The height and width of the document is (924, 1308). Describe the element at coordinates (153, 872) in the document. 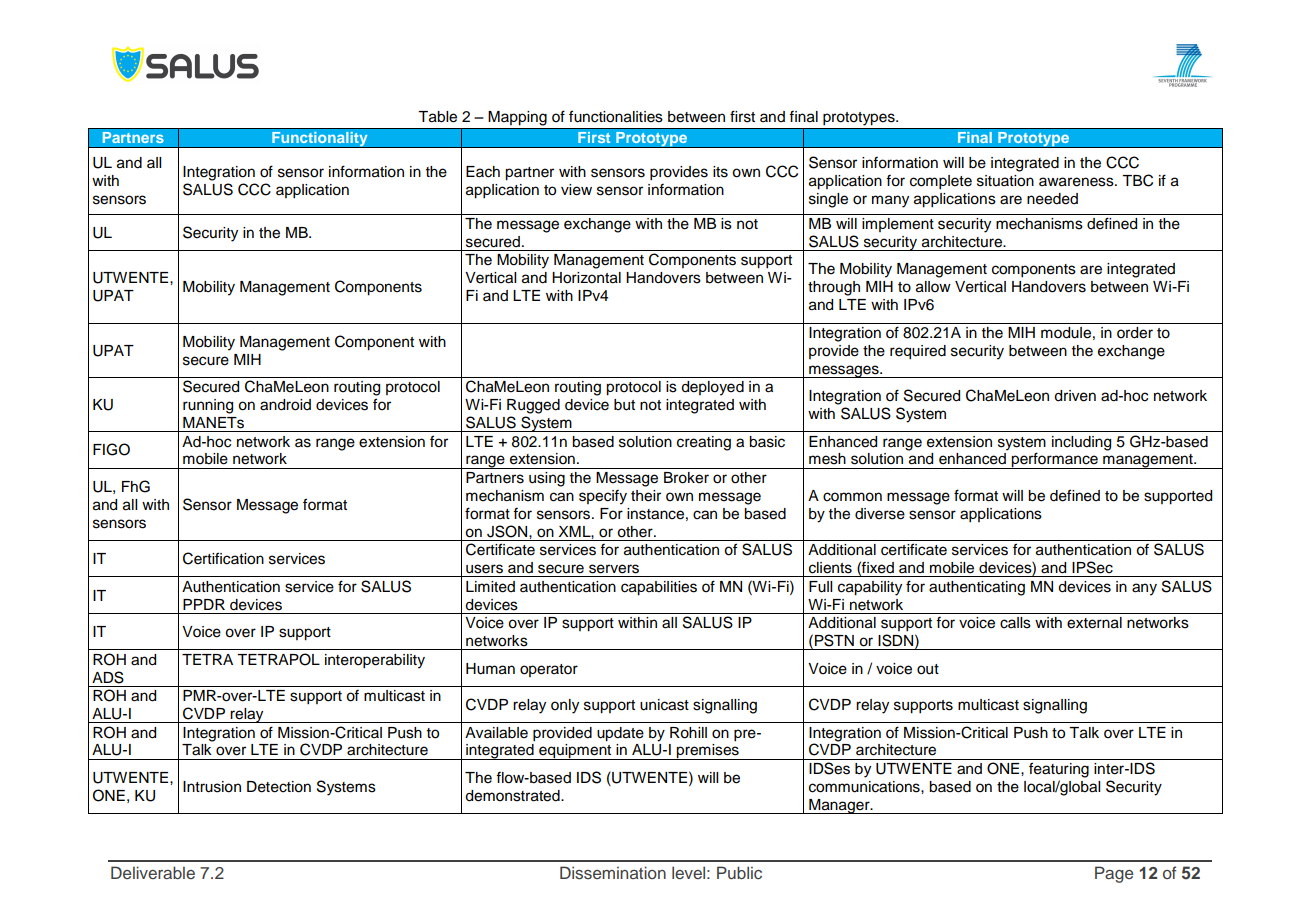

I see `Deliverable` at that location.
